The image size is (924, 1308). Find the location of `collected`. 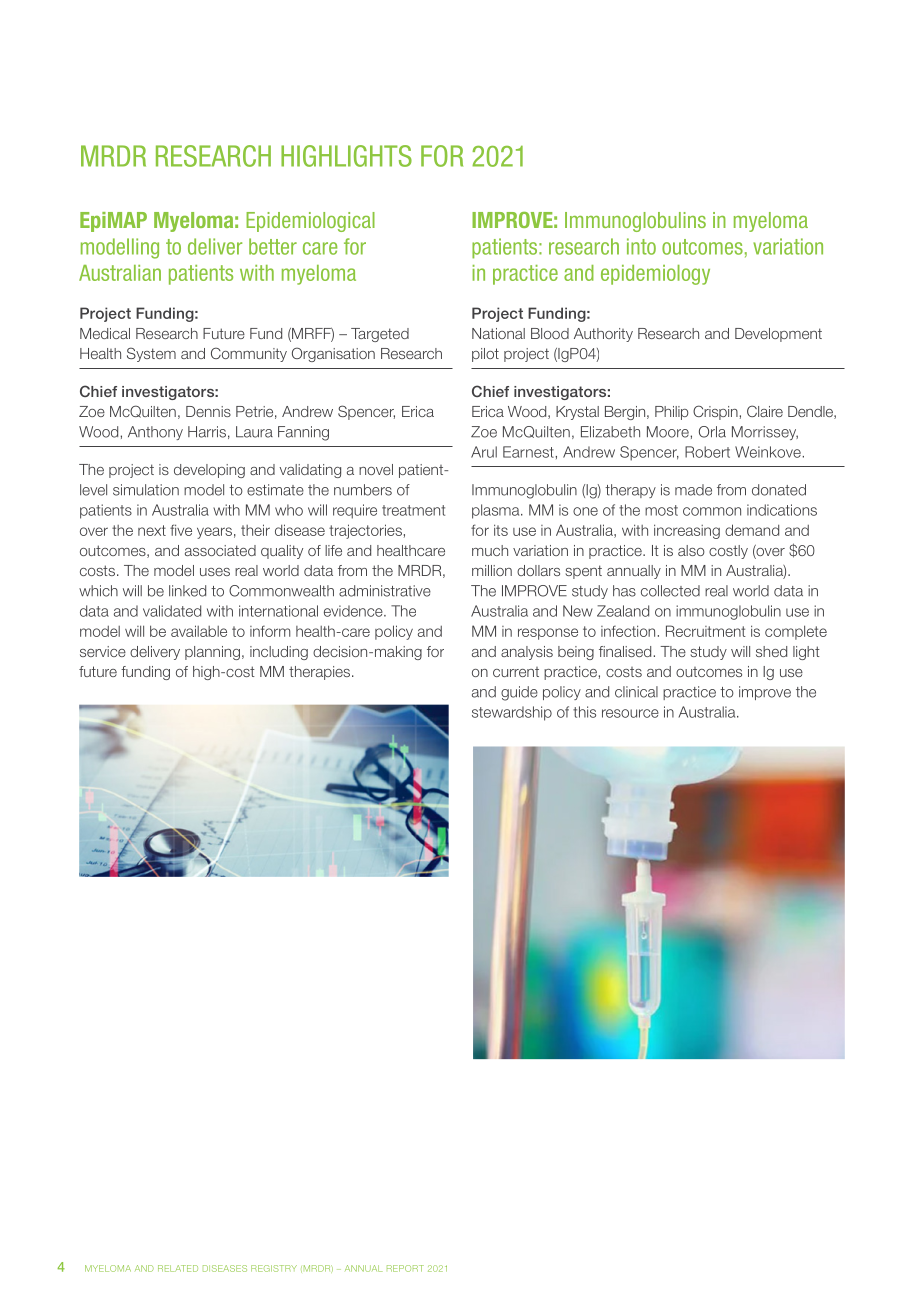

collected is located at coordinates (670, 591).
